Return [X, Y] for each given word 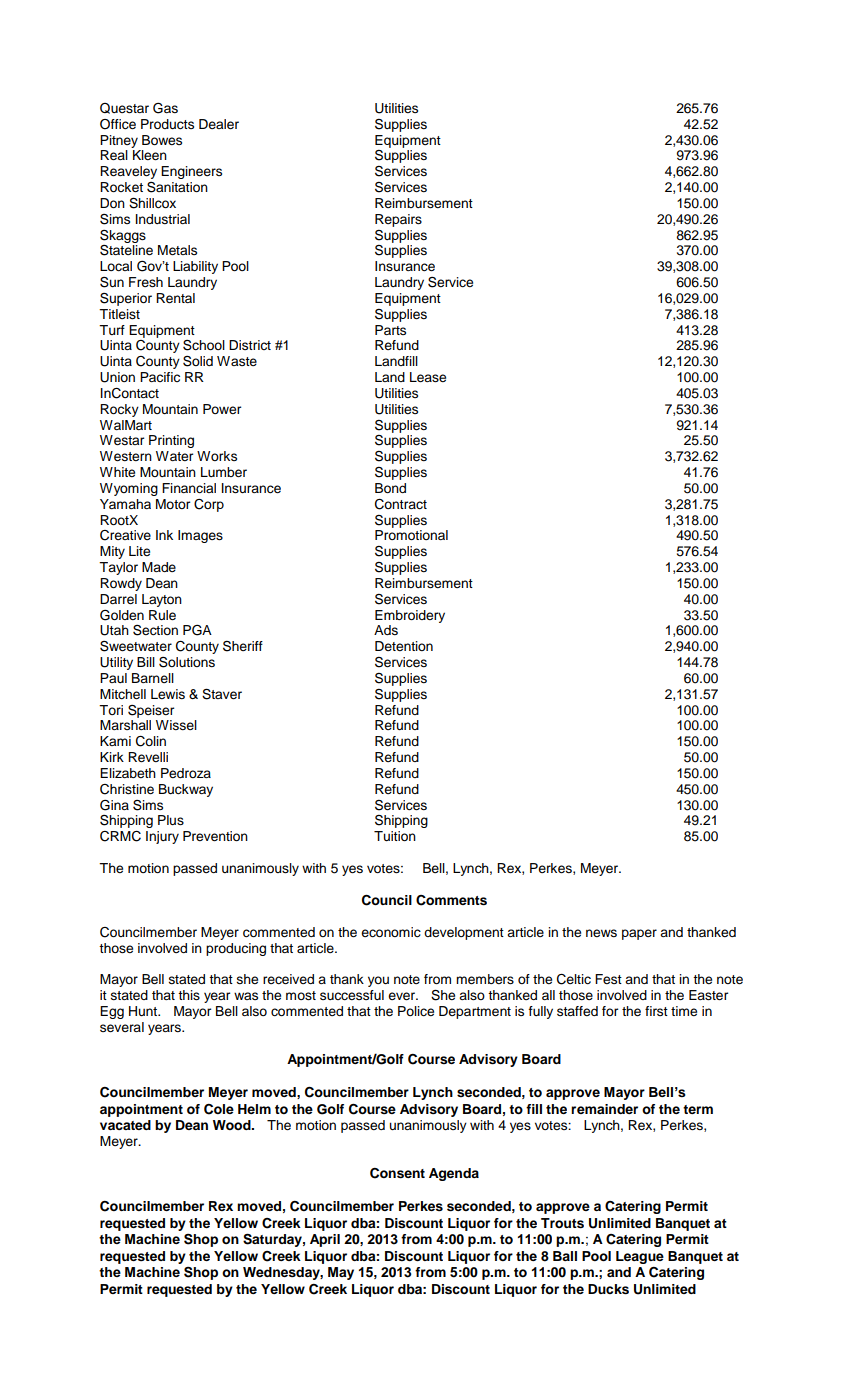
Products [167, 124]
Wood [233, 1125]
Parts [390, 330]
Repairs [398, 220]
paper [639, 934]
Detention [404, 646]
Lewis [168, 694]
